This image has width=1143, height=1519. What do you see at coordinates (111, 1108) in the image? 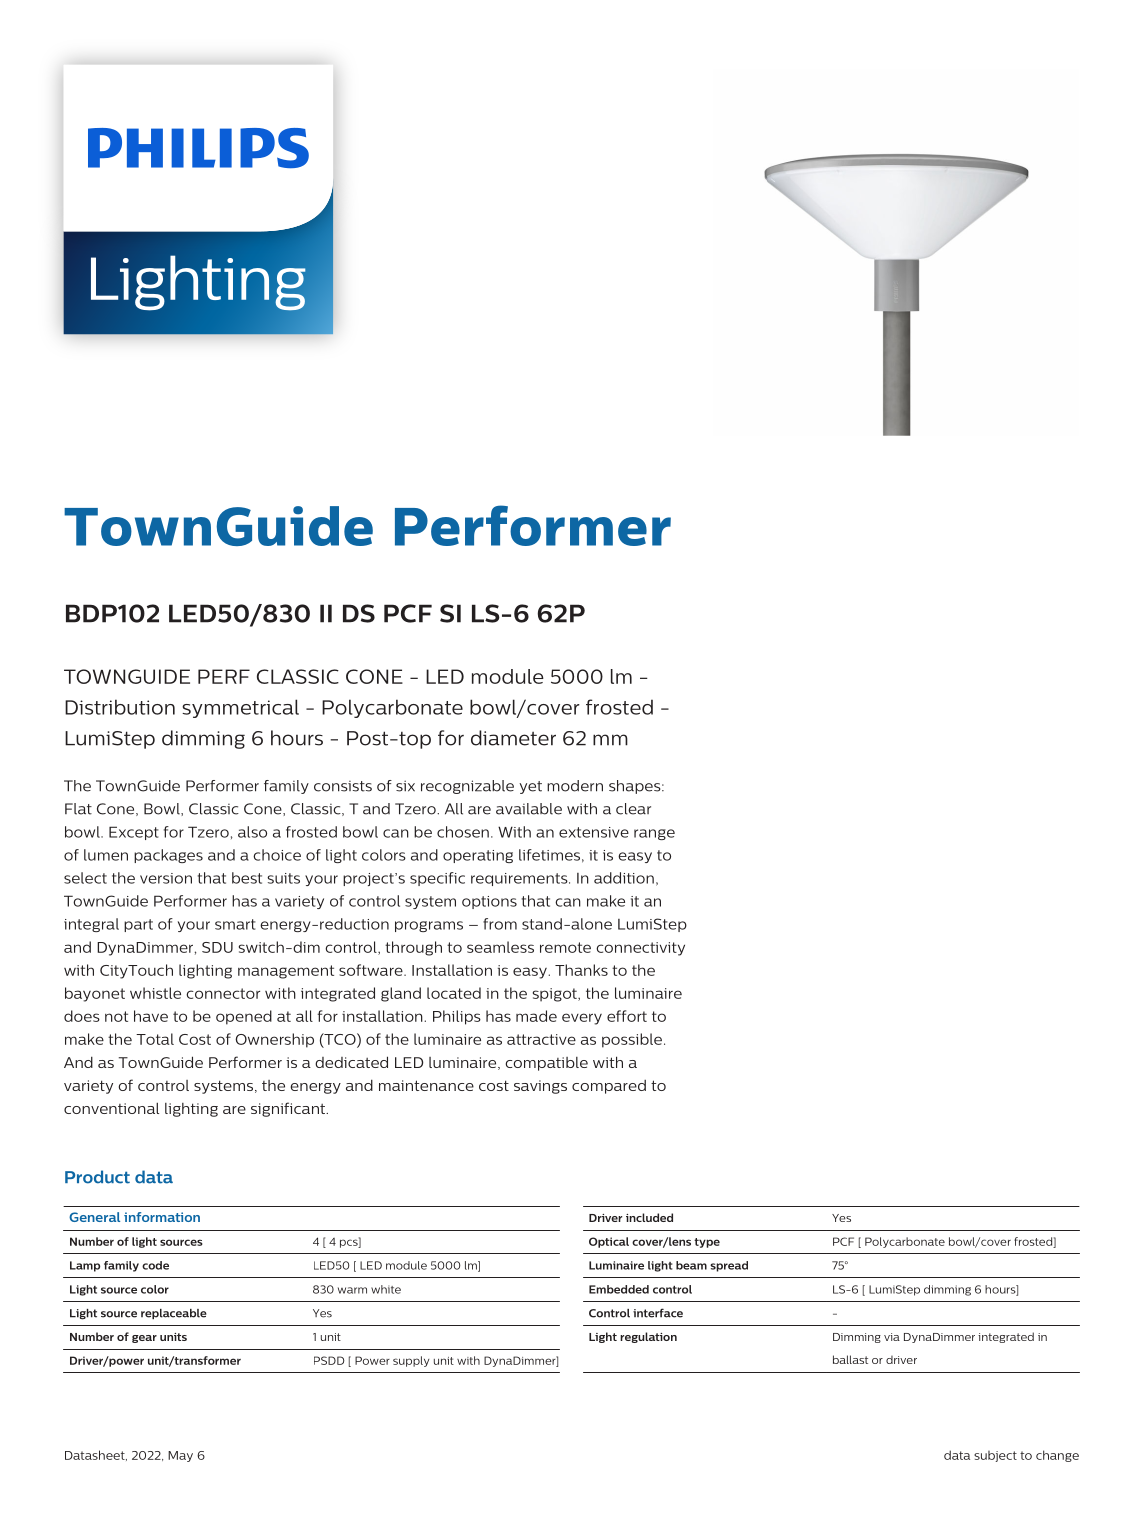
I see `conventional` at bounding box center [111, 1108].
